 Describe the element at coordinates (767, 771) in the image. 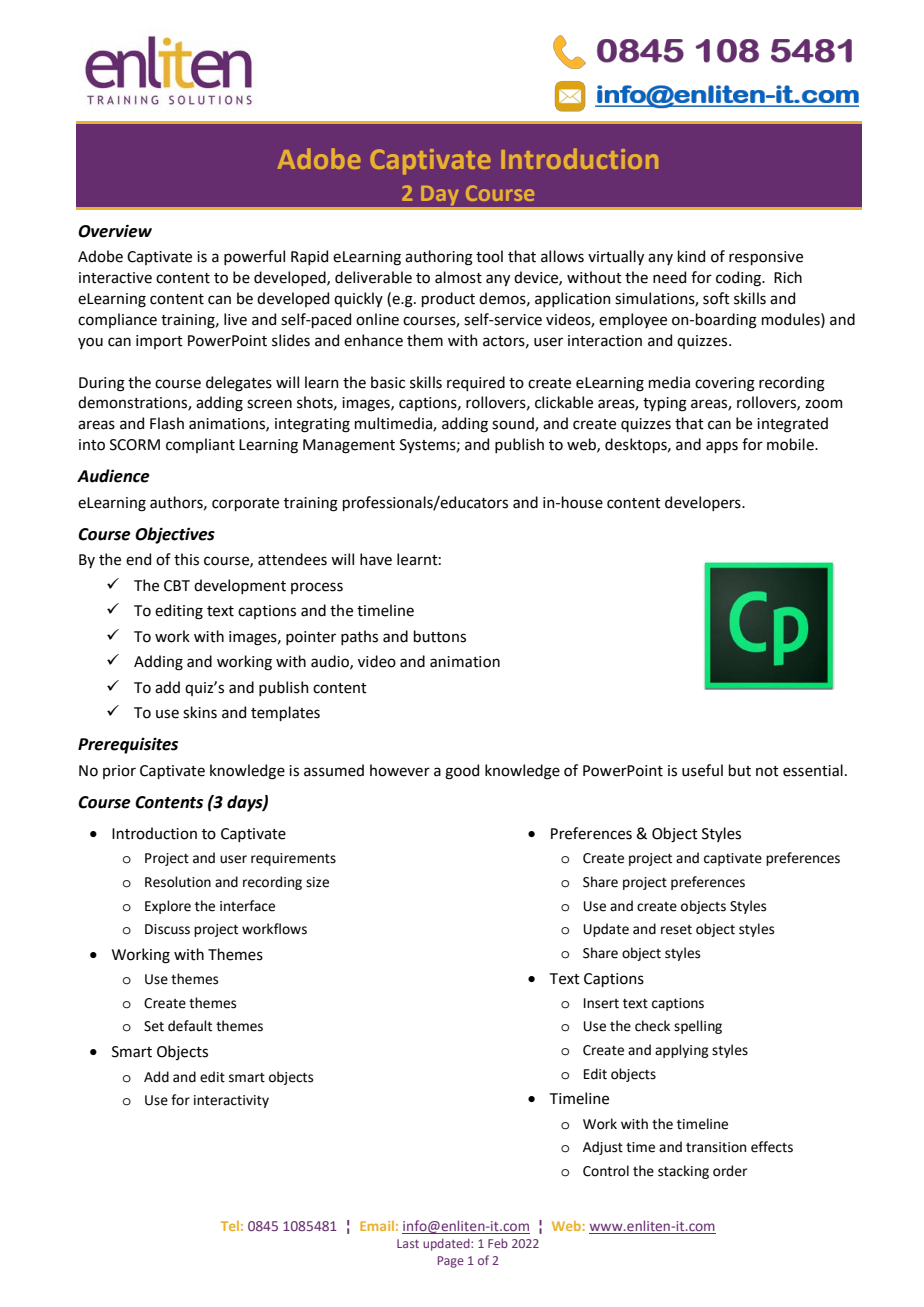

I see `not` at that location.
